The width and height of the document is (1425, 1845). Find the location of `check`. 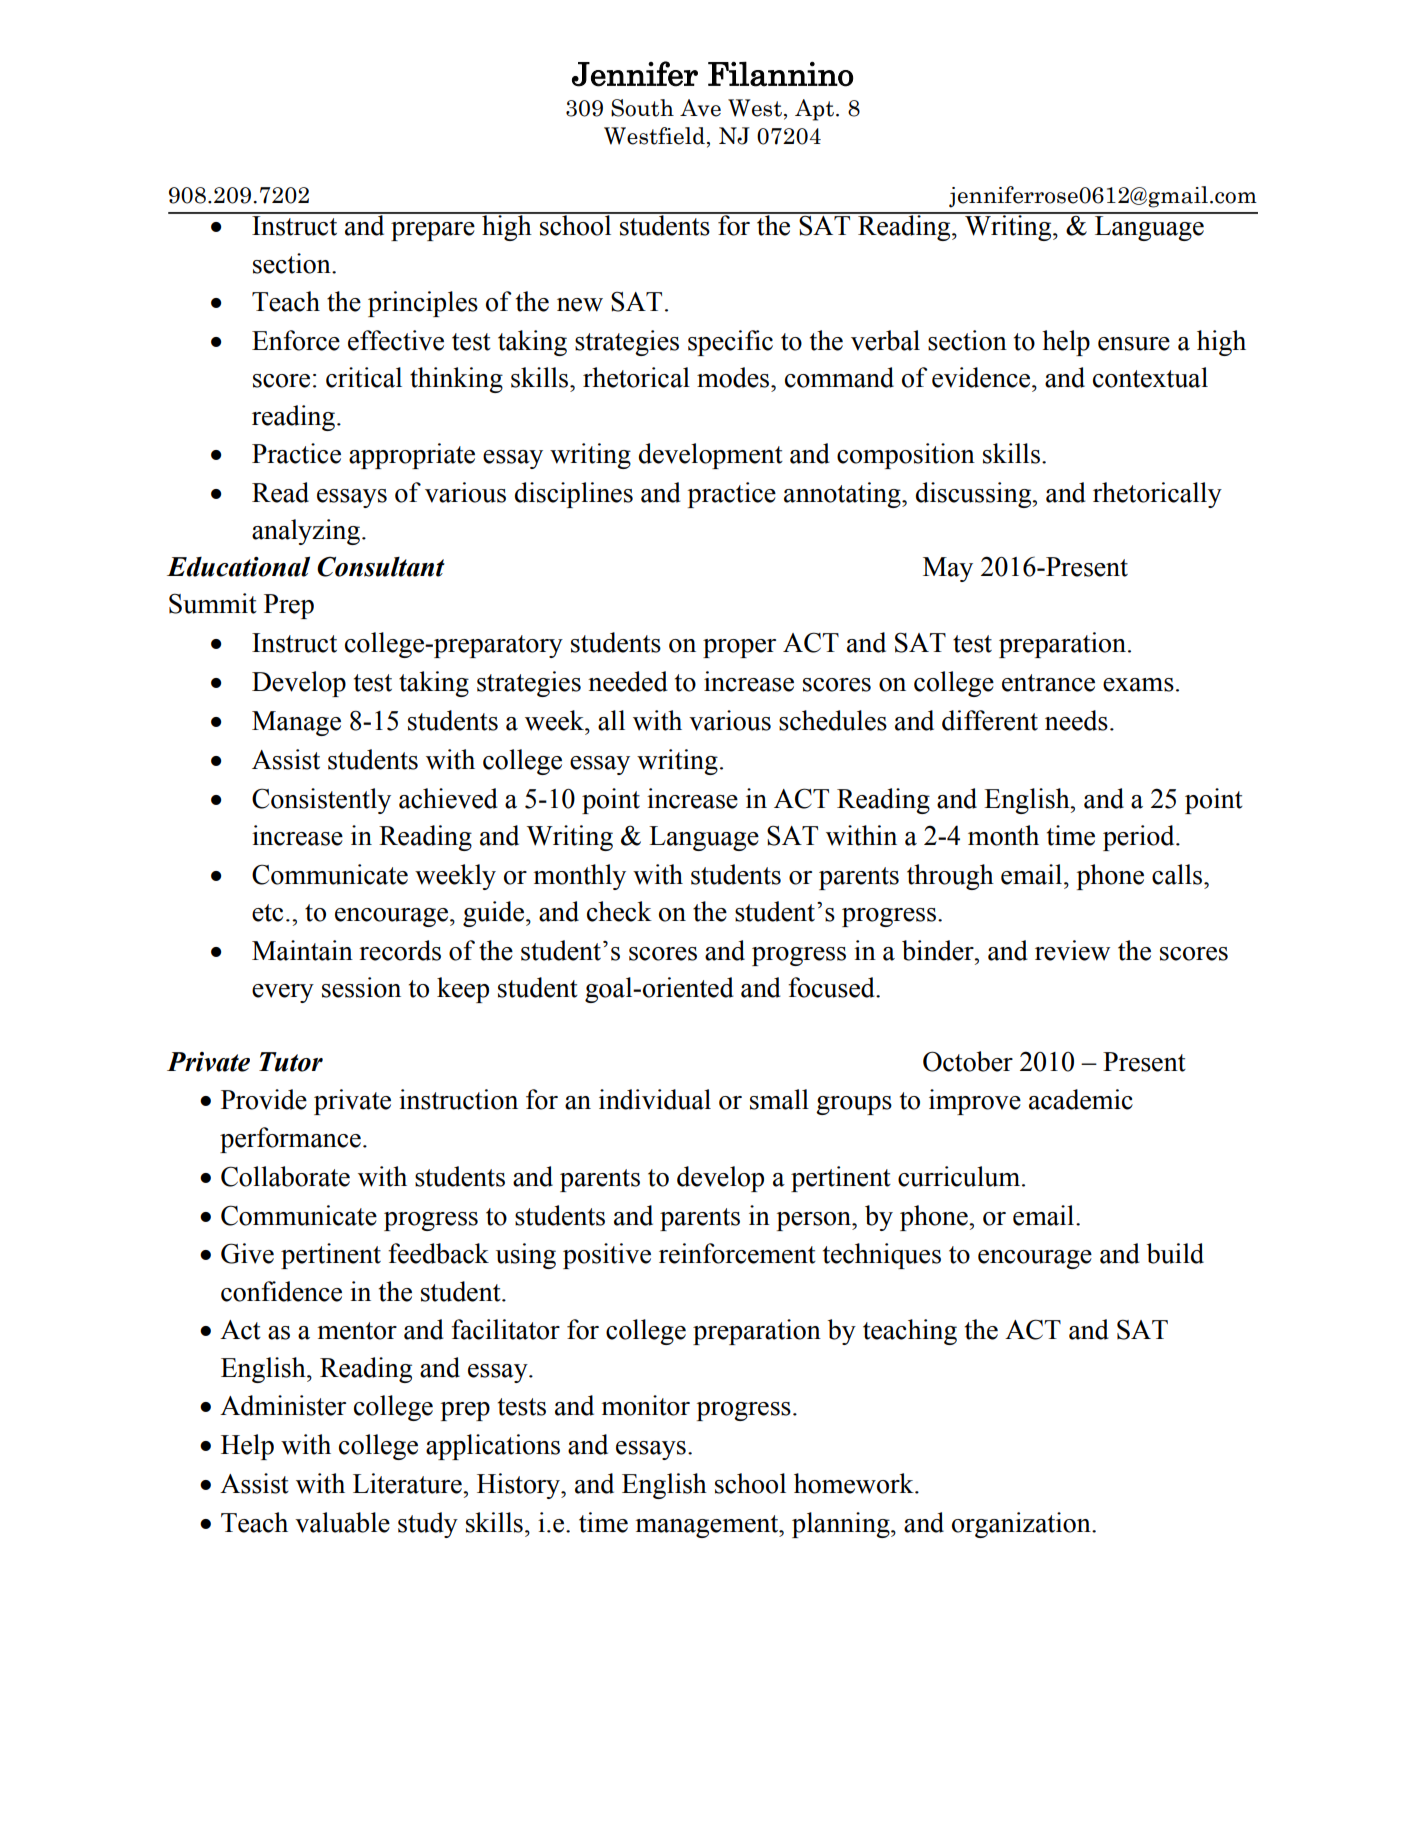

check is located at coordinates (619, 911).
